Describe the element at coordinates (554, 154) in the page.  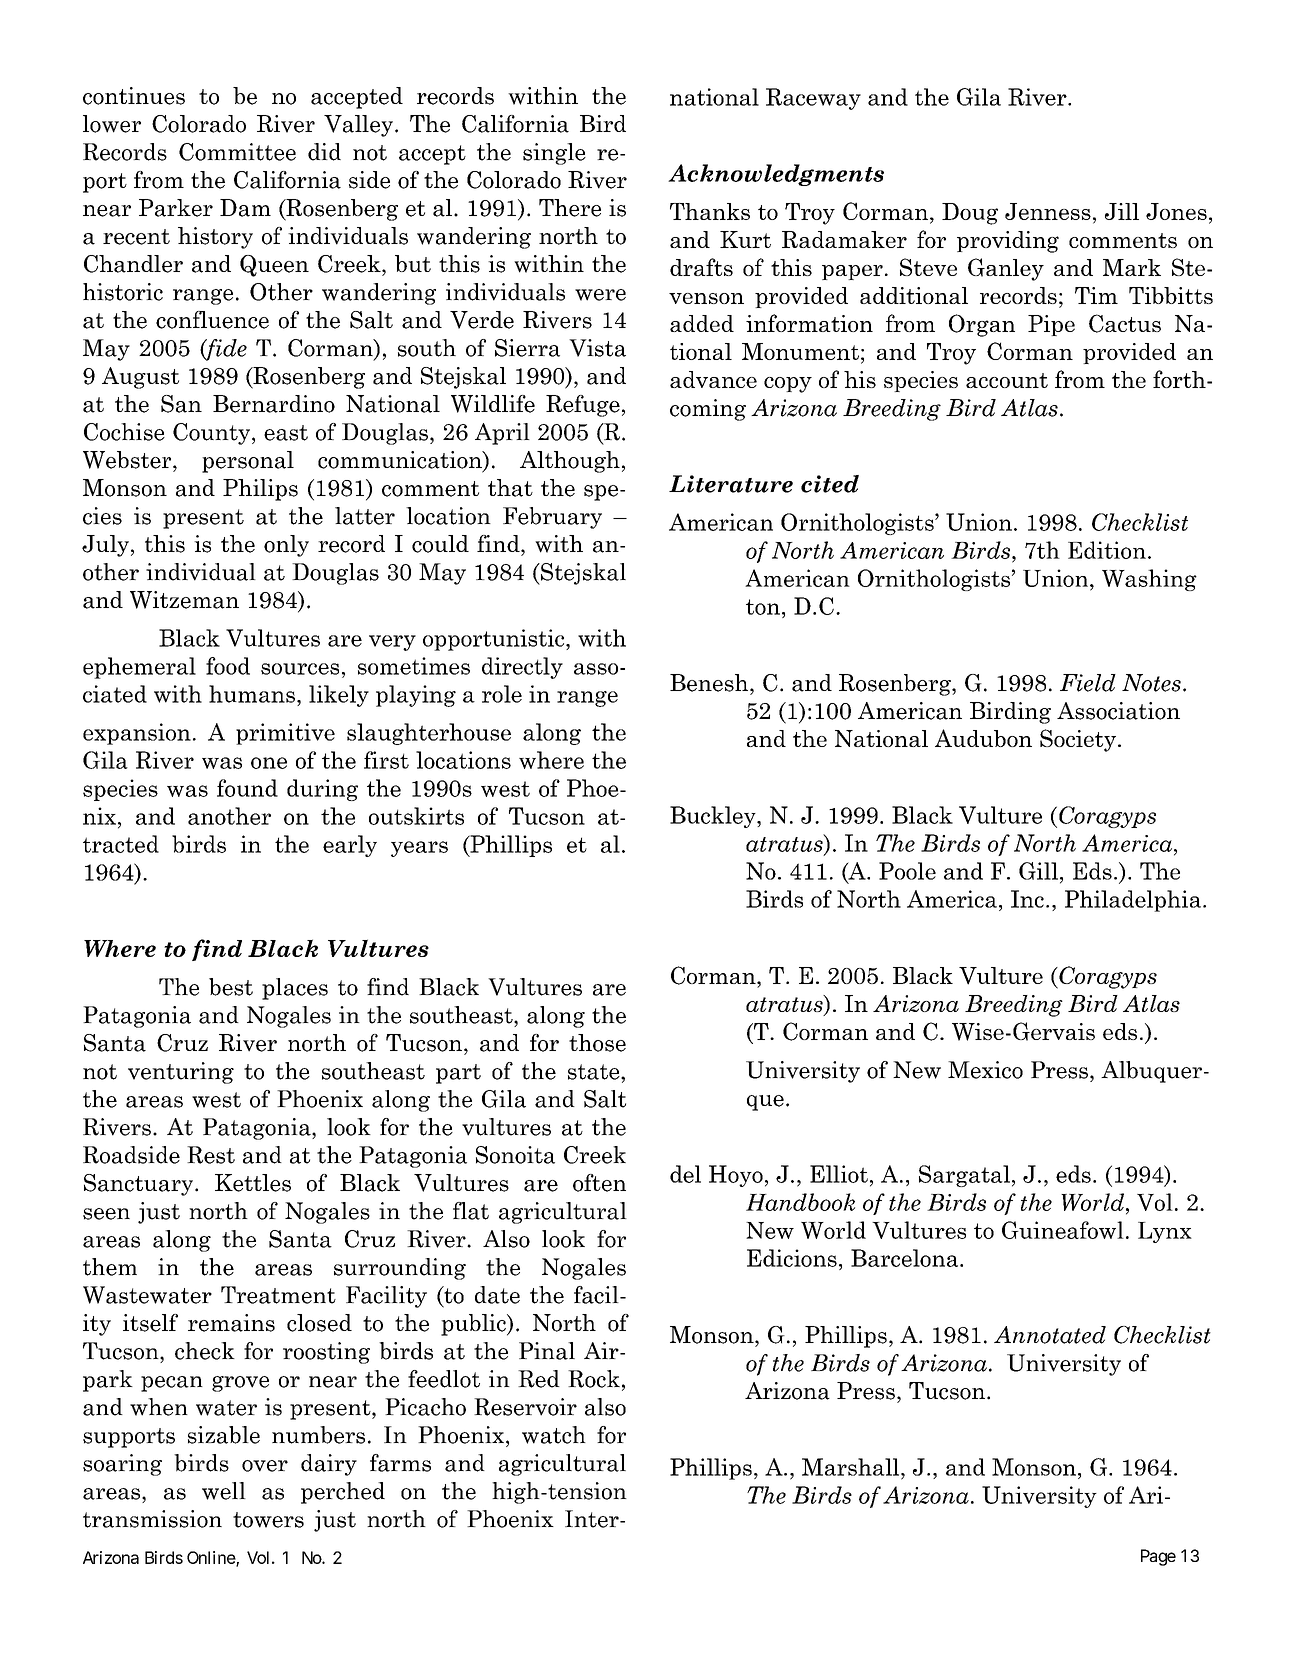
I see `single` at that location.
